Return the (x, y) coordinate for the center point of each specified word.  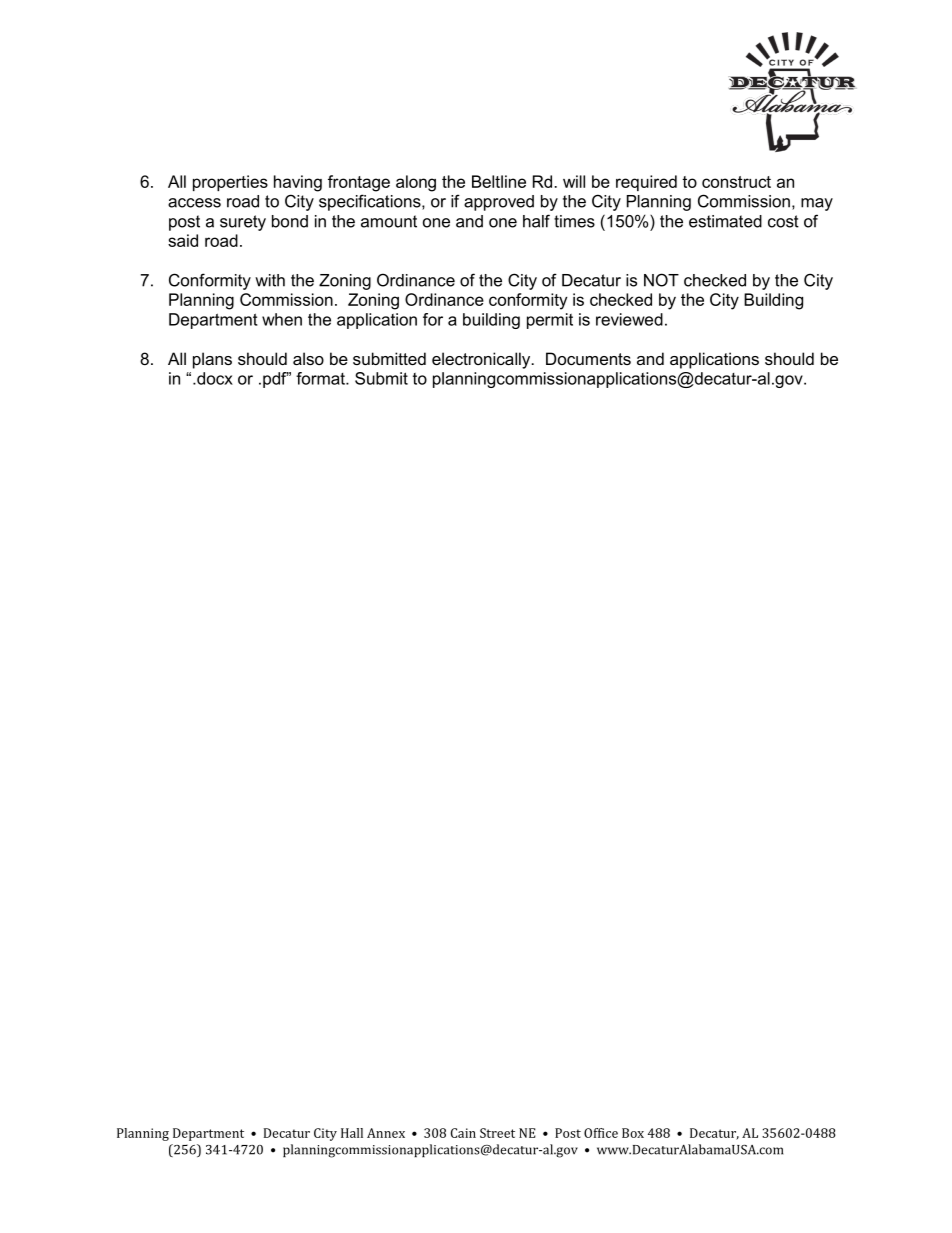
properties (230, 183)
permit (550, 321)
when (282, 319)
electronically (482, 360)
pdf (276, 380)
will (574, 181)
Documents (588, 358)
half (536, 221)
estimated (725, 221)
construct (736, 182)
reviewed (629, 319)
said (183, 240)
